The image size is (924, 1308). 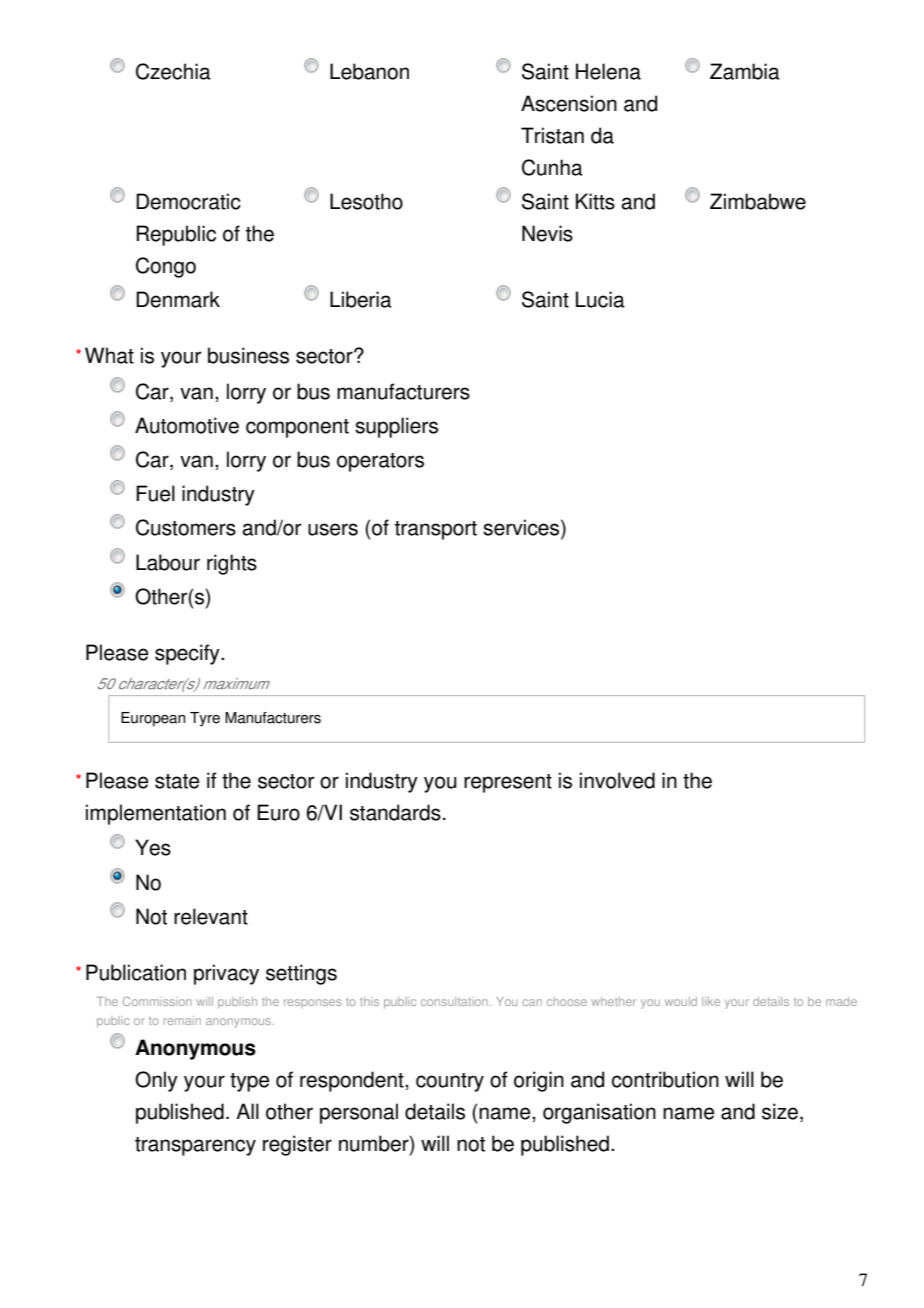 I want to click on state, so click(x=177, y=781).
